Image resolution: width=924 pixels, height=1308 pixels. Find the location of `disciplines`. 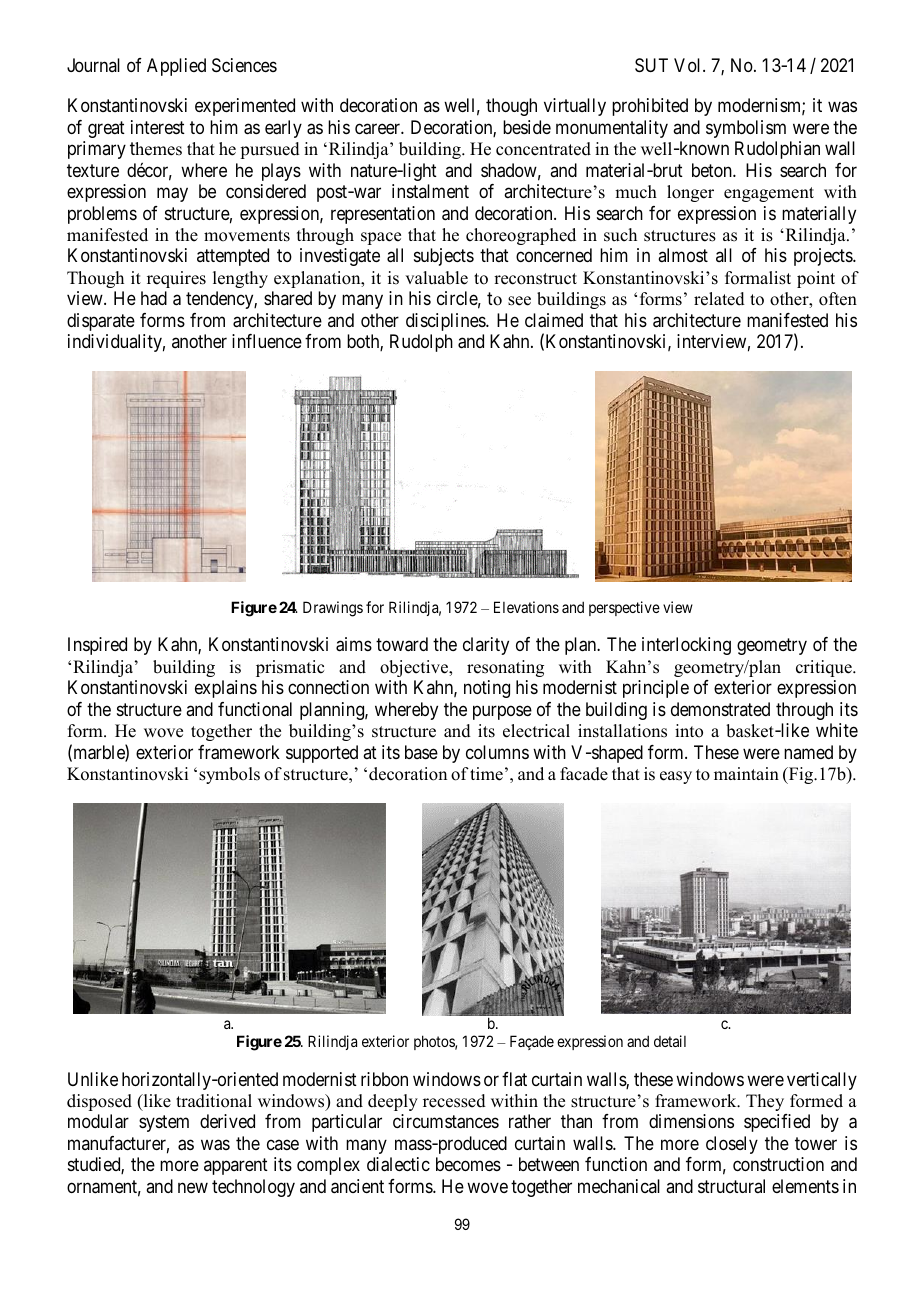

disciplines is located at coordinates (446, 322).
